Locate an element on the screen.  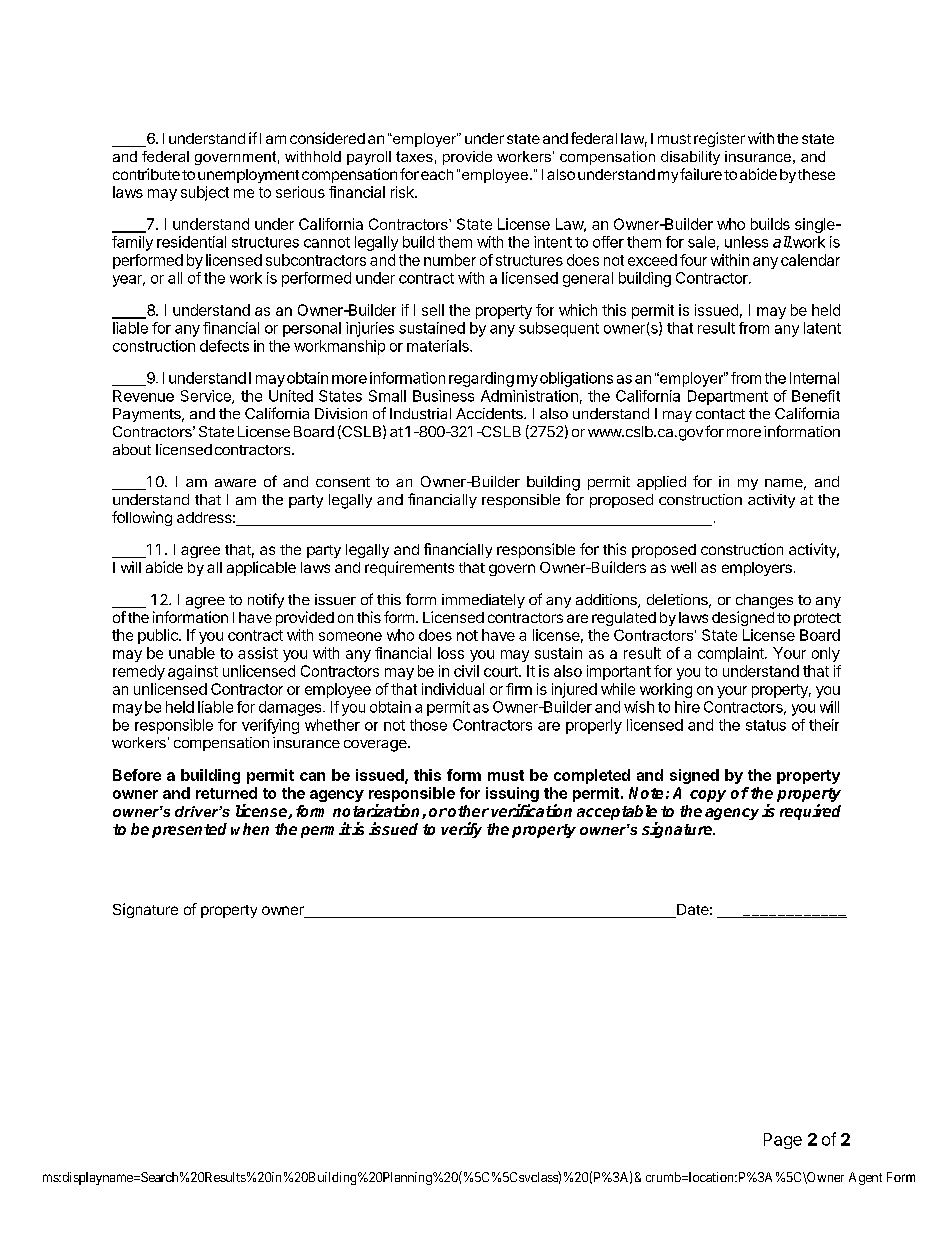
court is located at coordinates (502, 671).
